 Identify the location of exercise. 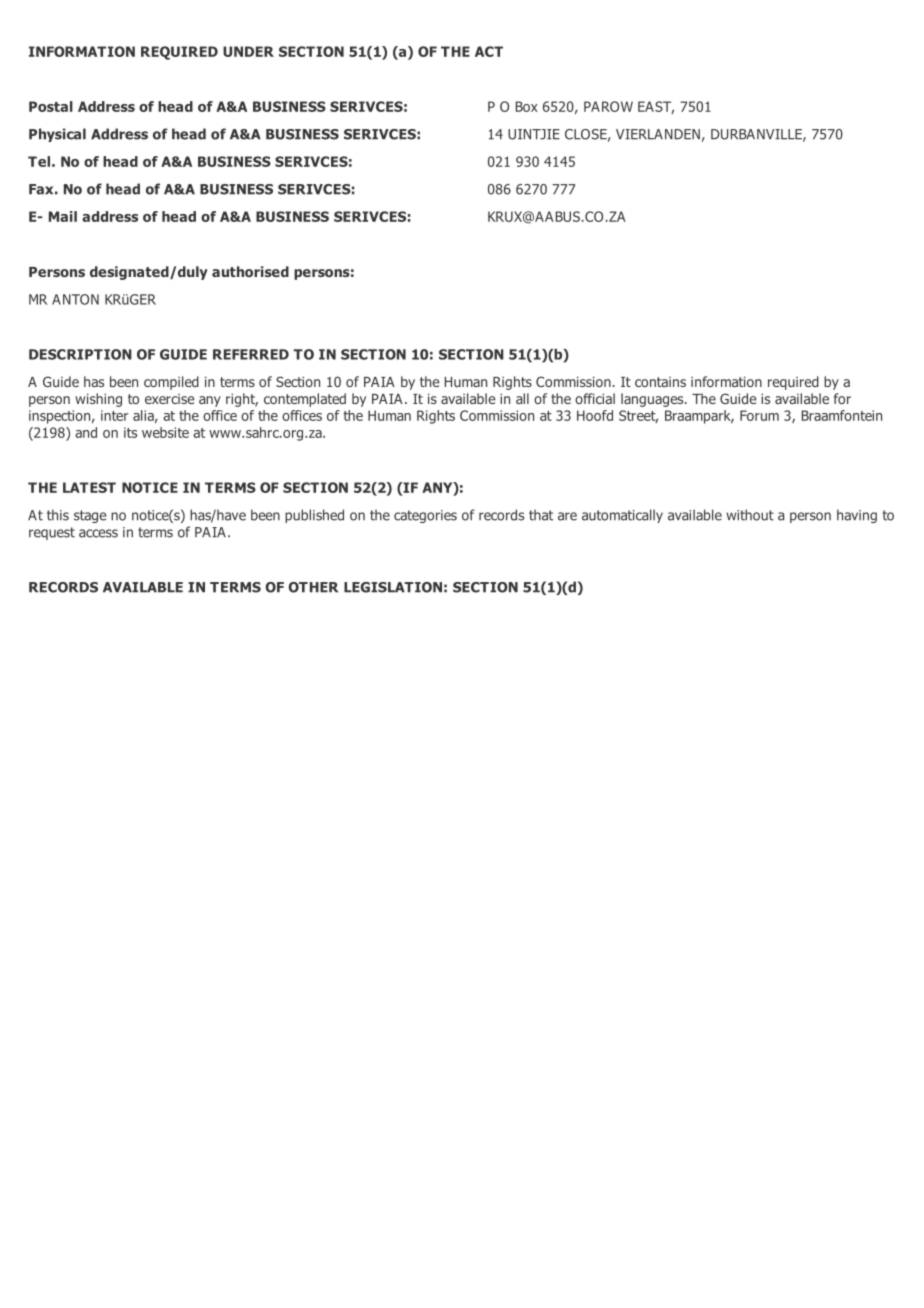
(169, 399).
